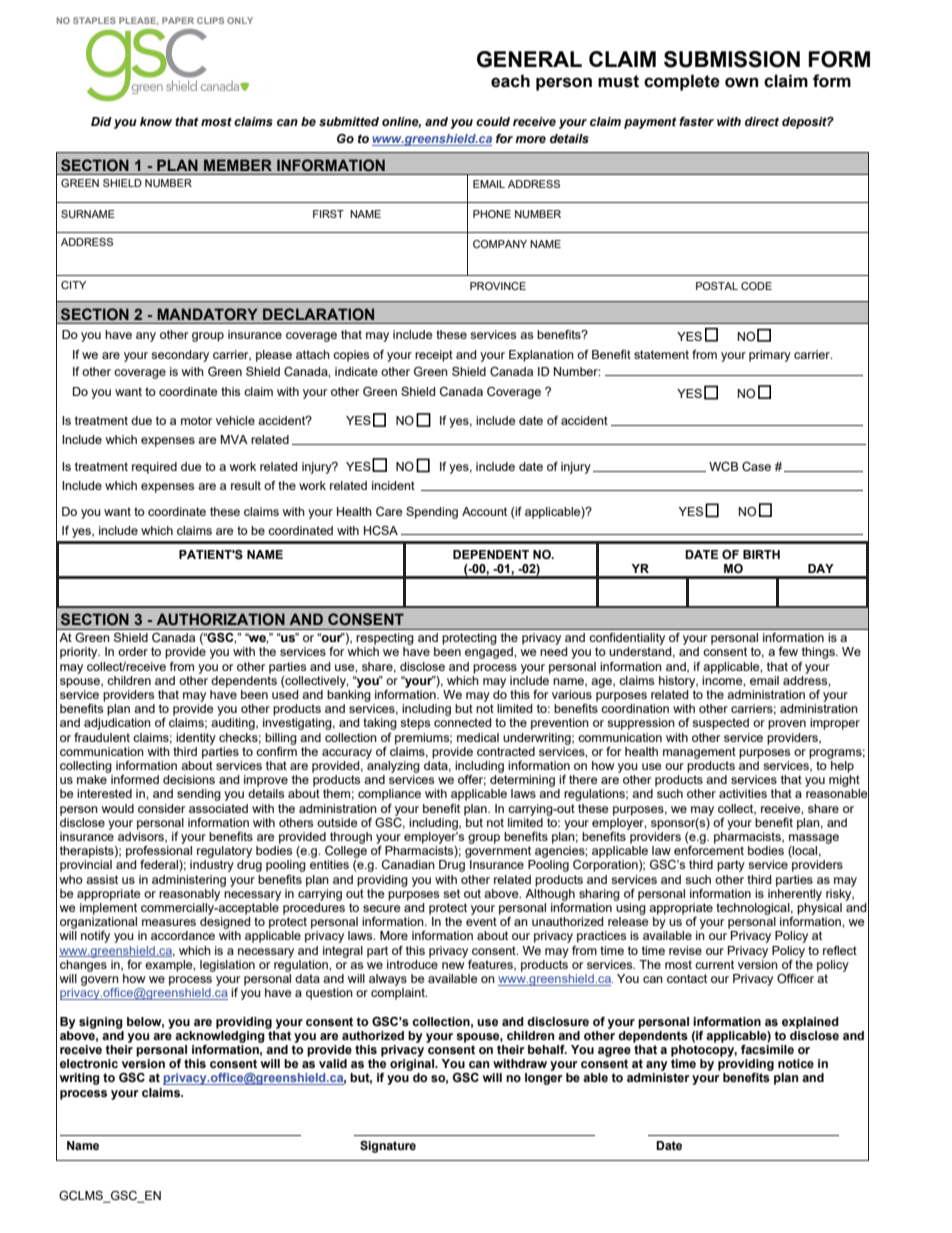 The image size is (952, 1233). What do you see at coordinates (510, 81) in the document?
I see `each` at bounding box center [510, 81].
